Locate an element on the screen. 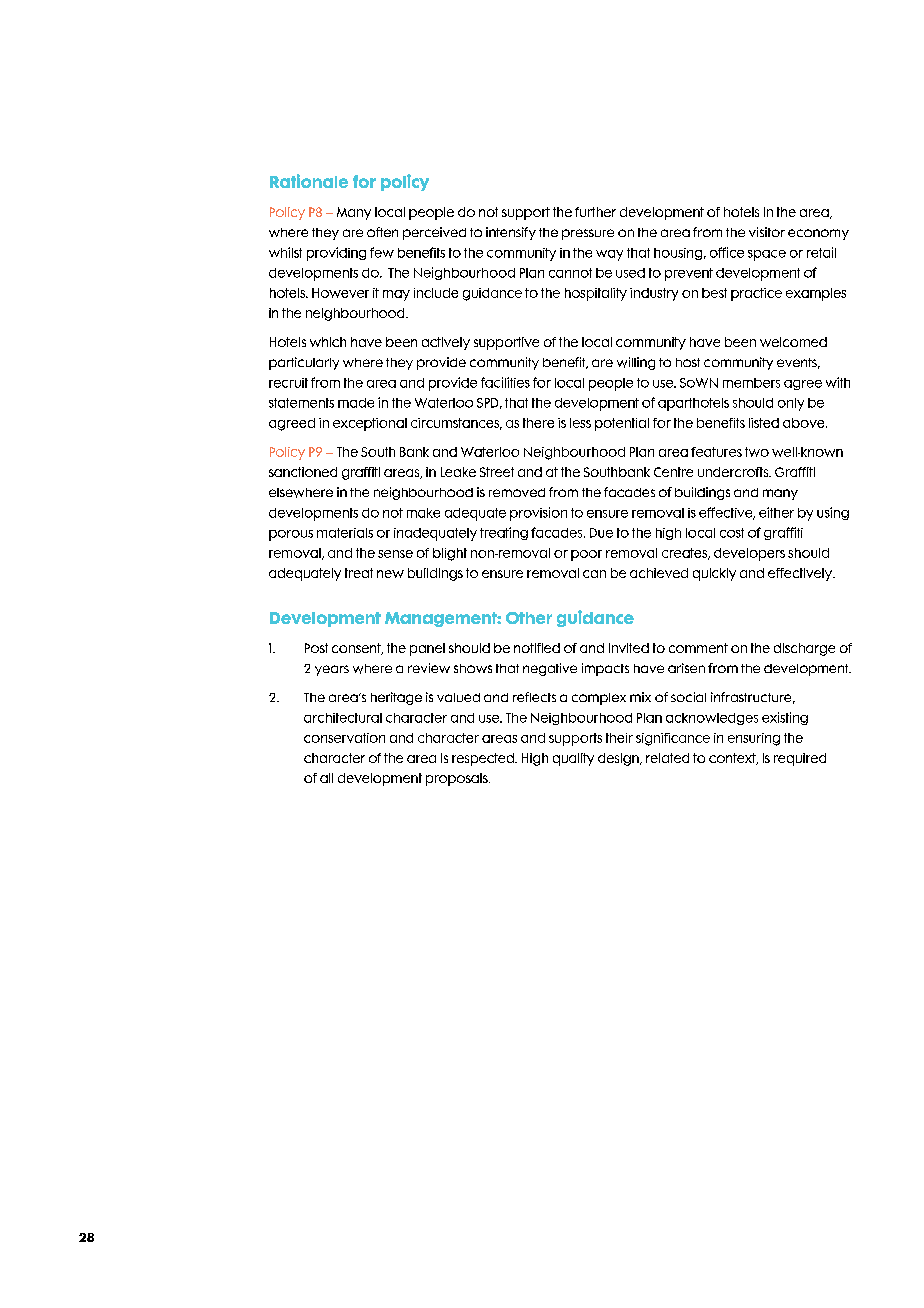  Rationale is located at coordinates (309, 181).
